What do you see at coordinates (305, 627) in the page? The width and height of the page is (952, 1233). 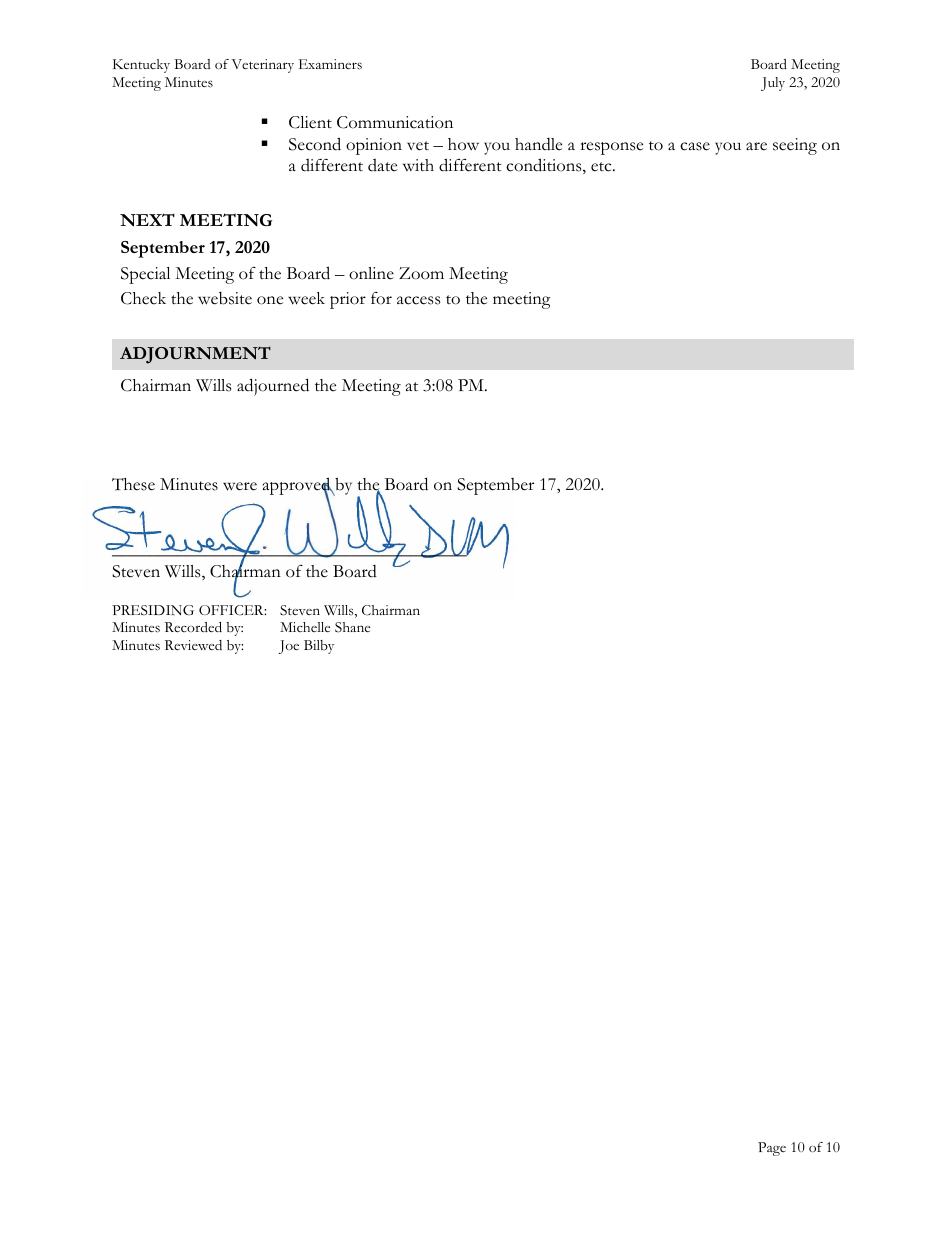 I see `Michelle` at bounding box center [305, 627].
